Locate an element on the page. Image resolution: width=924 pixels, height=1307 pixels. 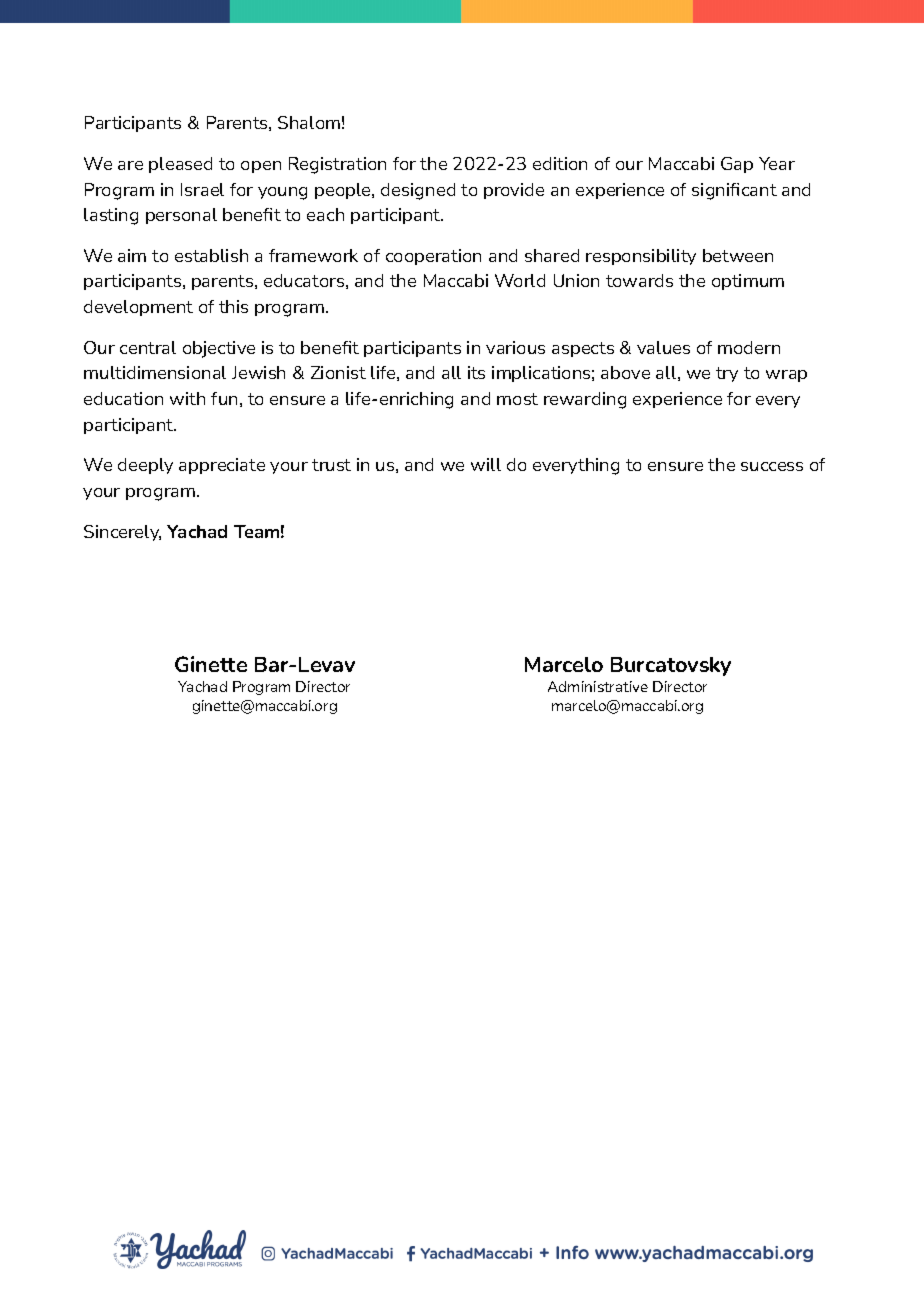
pleased is located at coordinates (180, 165).
